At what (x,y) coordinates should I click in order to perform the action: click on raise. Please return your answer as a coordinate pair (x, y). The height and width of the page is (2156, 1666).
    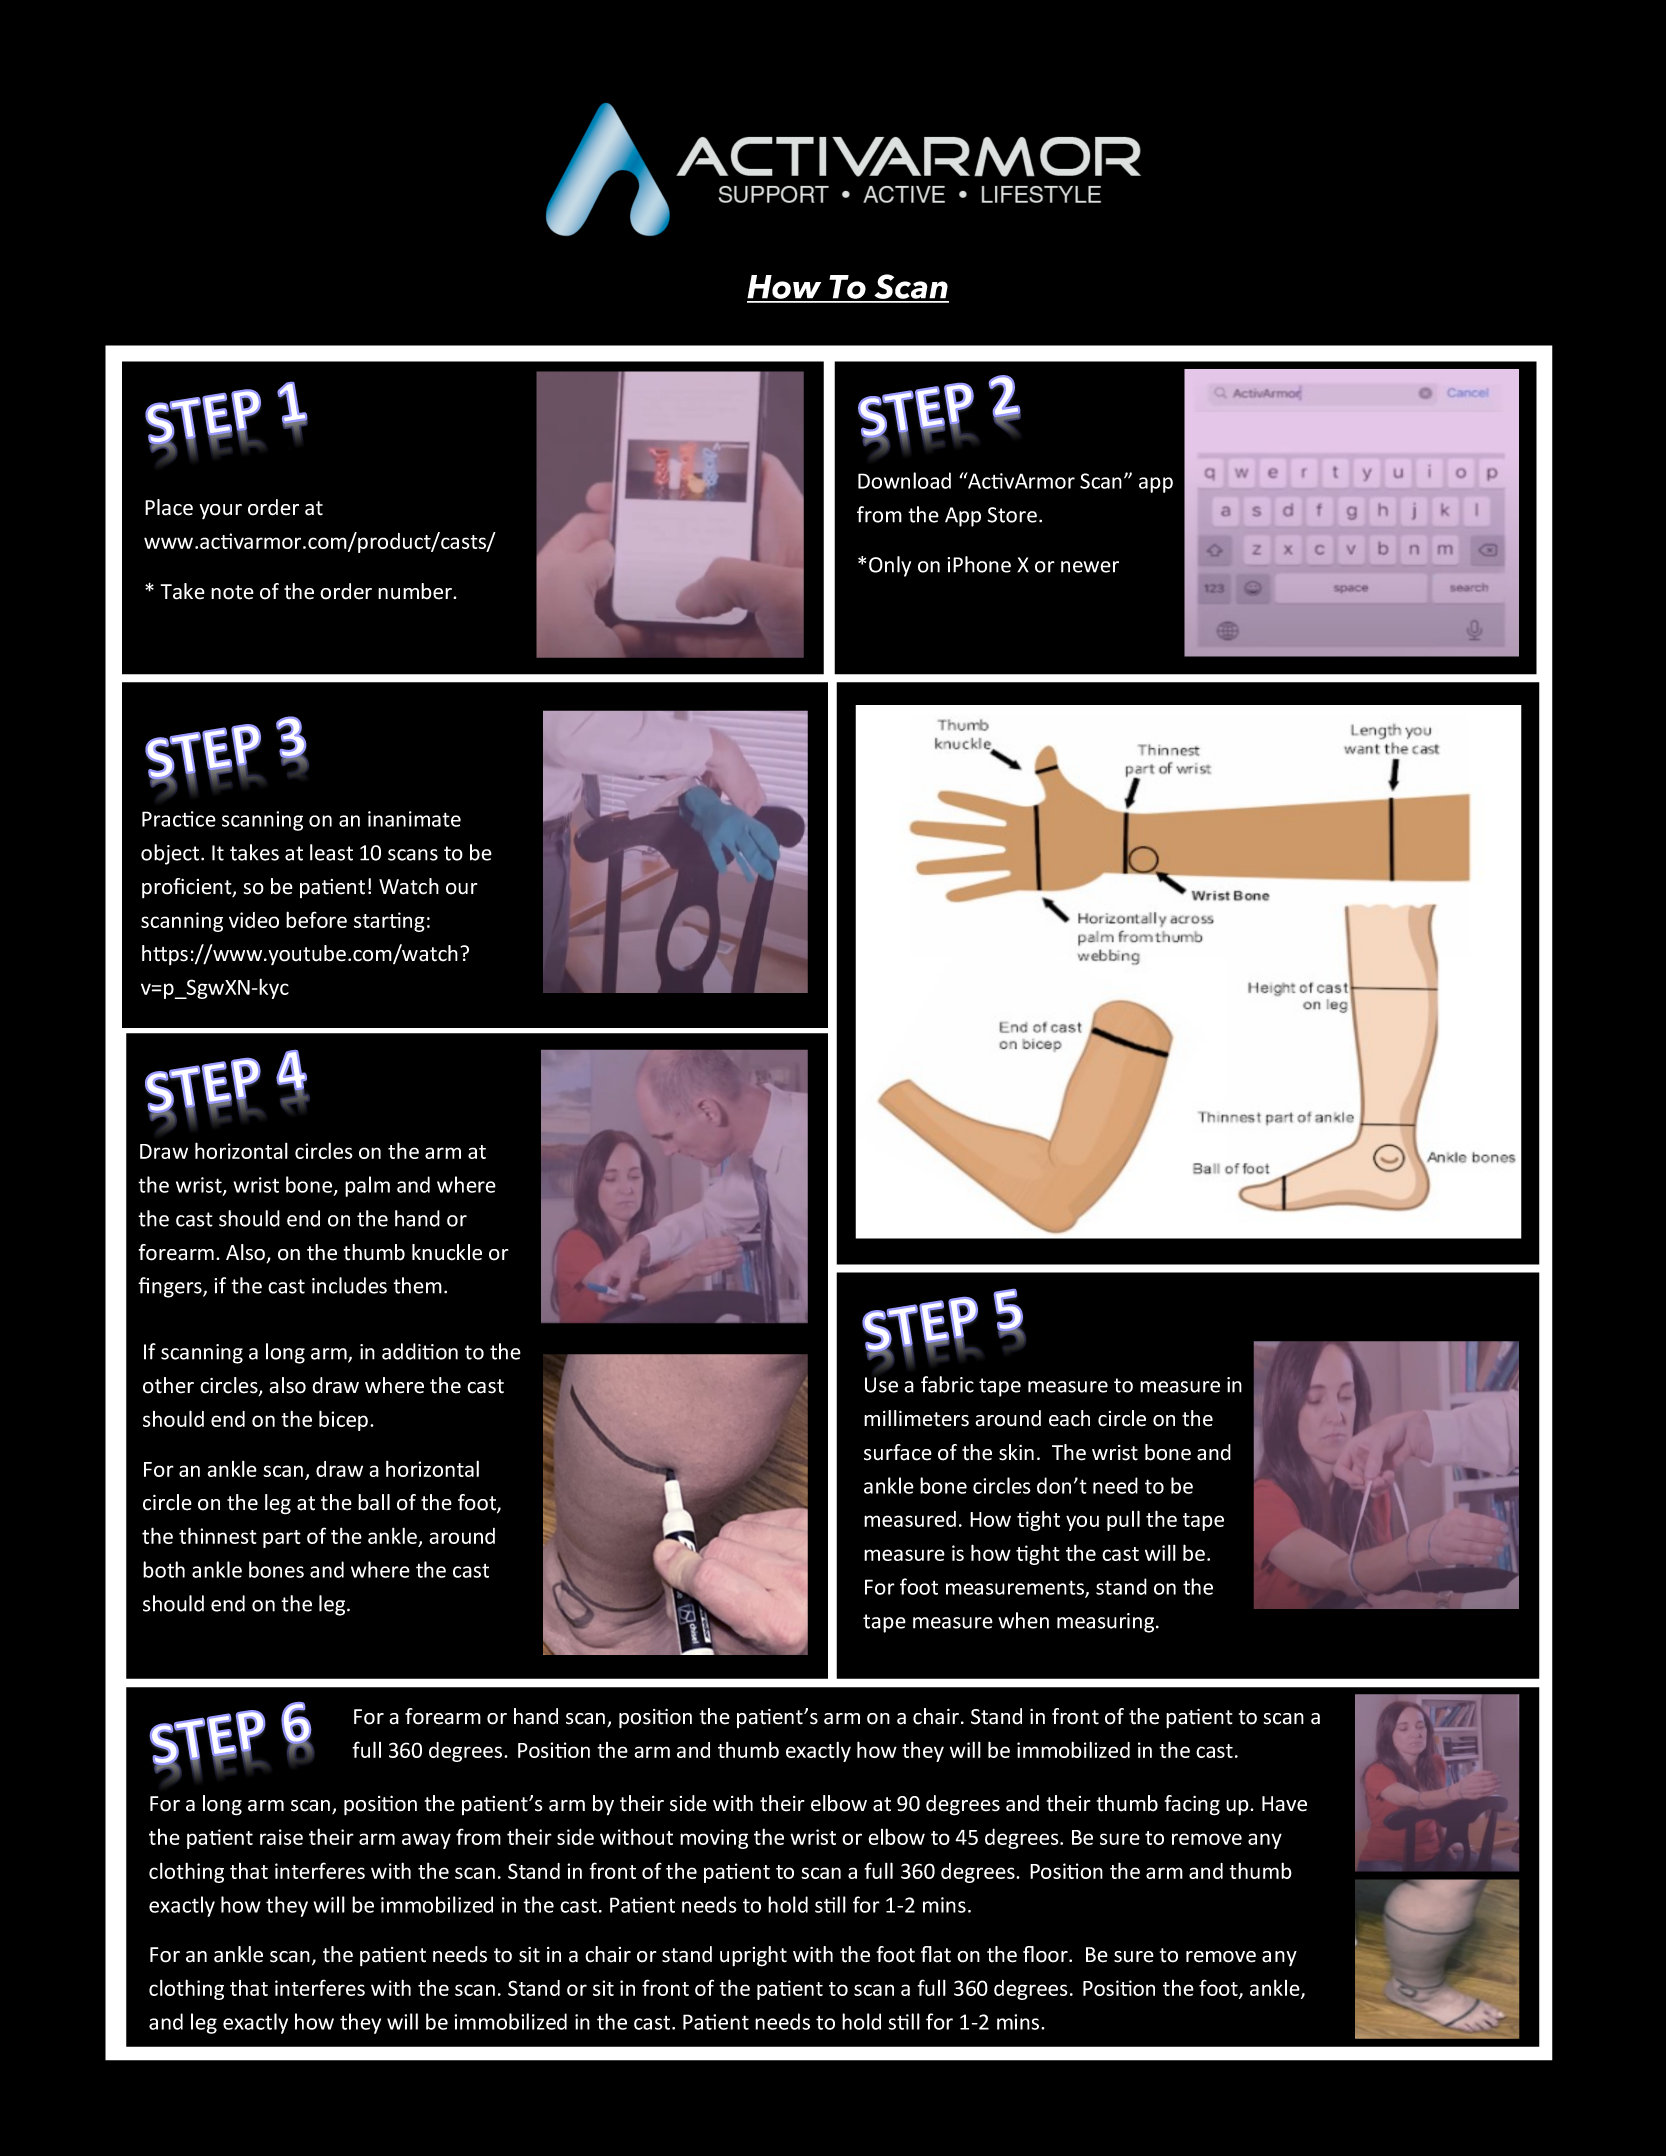
    Looking at the image, I should click on (281, 1837).
